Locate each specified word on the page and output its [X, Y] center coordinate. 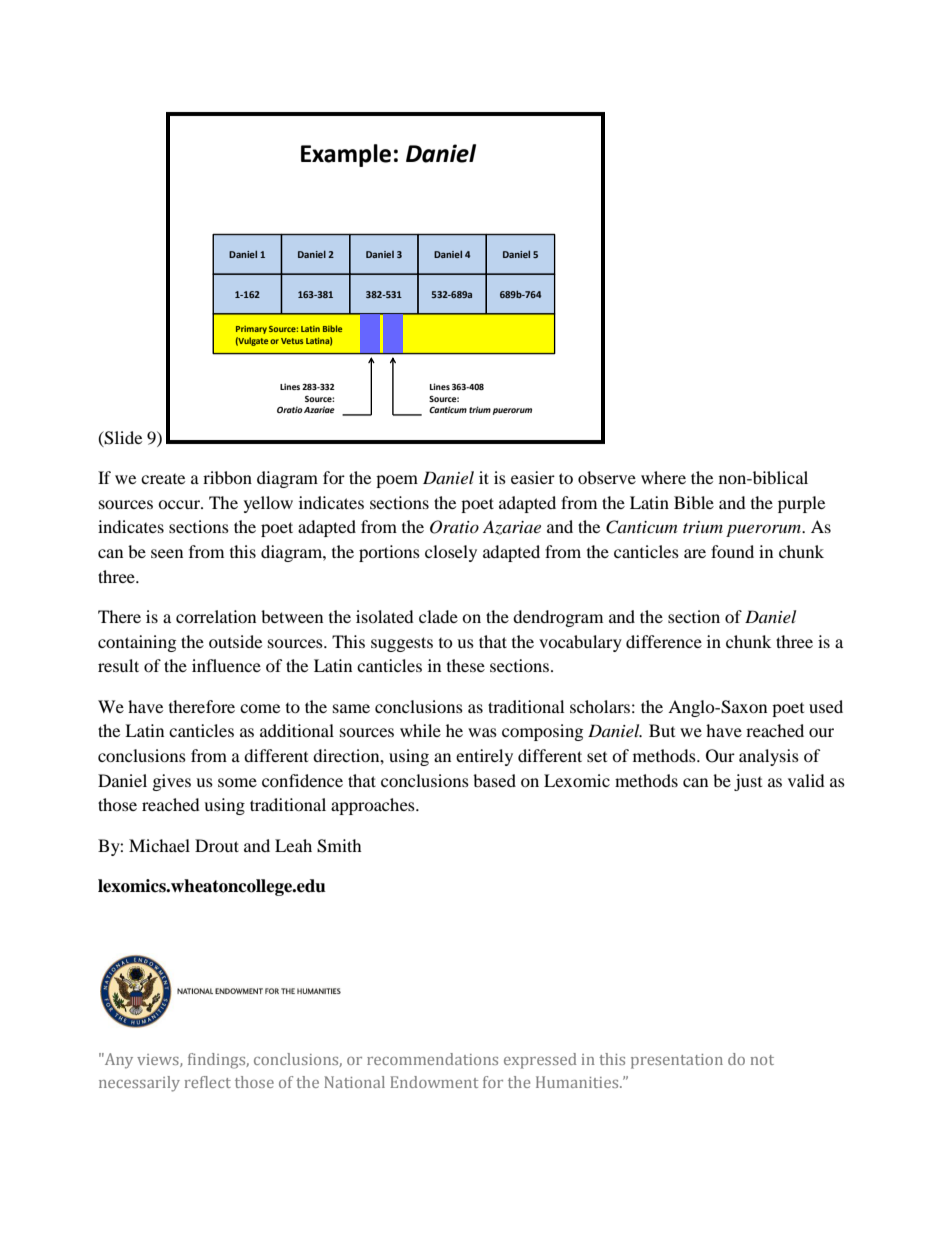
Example [346, 155]
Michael [159, 845]
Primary [251, 330]
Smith [339, 846]
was [482, 732]
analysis [769, 757]
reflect [208, 1082]
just [748, 782]
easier [533, 477]
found [732, 551]
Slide [122, 438]
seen [167, 553]
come [260, 708]
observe [607, 477]
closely [451, 553]
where [663, 477]
